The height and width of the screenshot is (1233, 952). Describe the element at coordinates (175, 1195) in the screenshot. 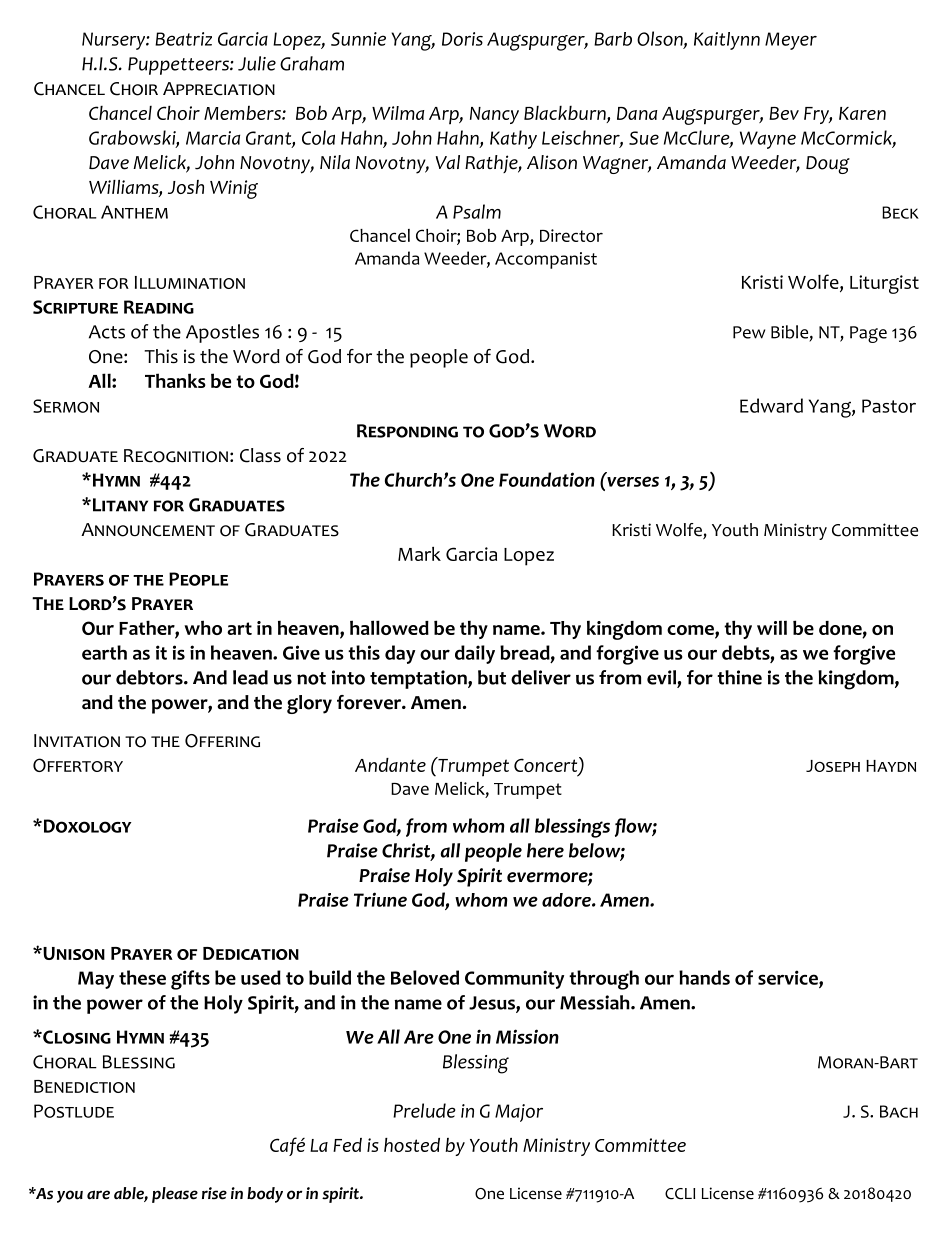

I see `please` at that location.
